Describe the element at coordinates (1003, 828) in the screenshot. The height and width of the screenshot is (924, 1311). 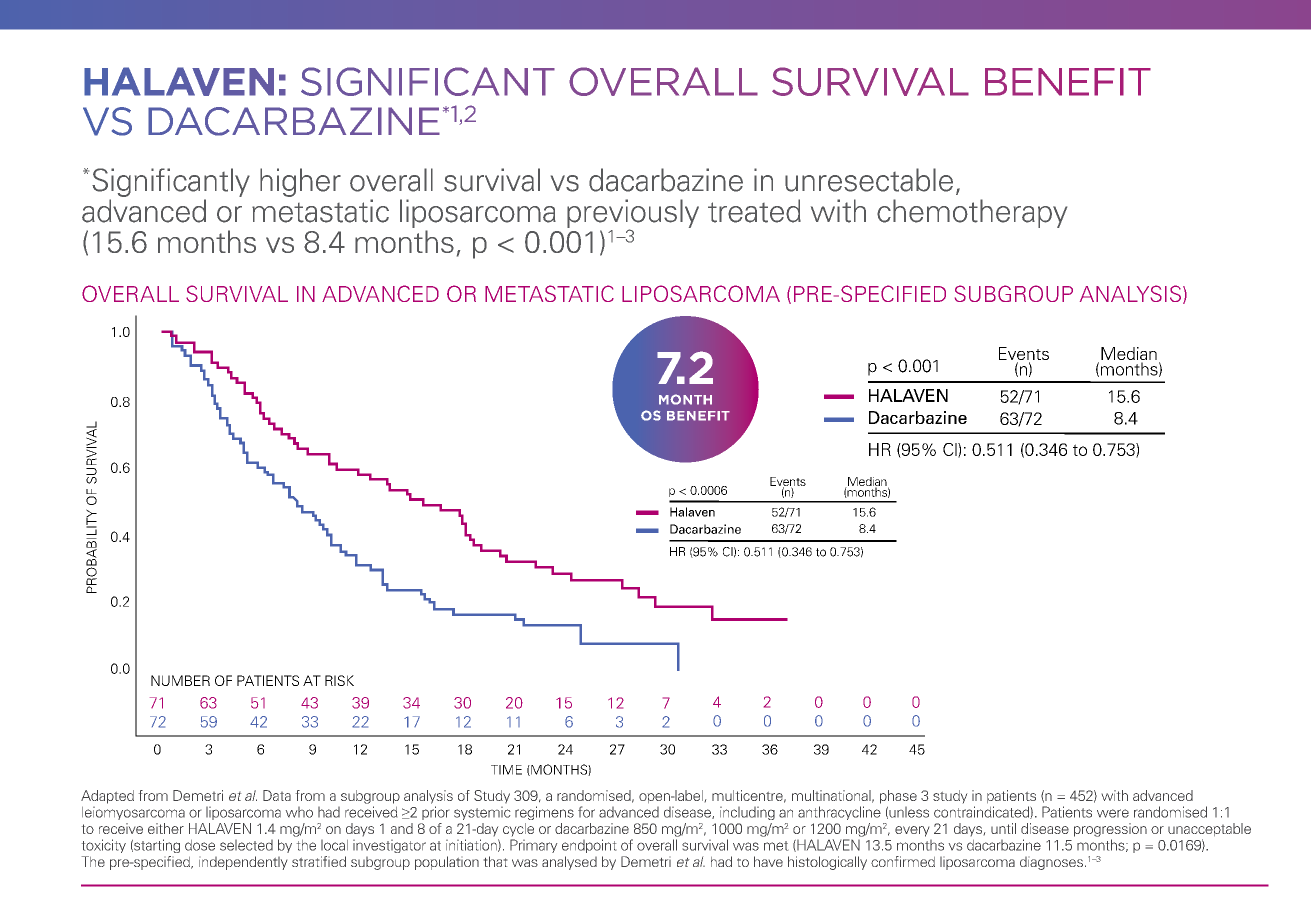
I see `until` at that location.
